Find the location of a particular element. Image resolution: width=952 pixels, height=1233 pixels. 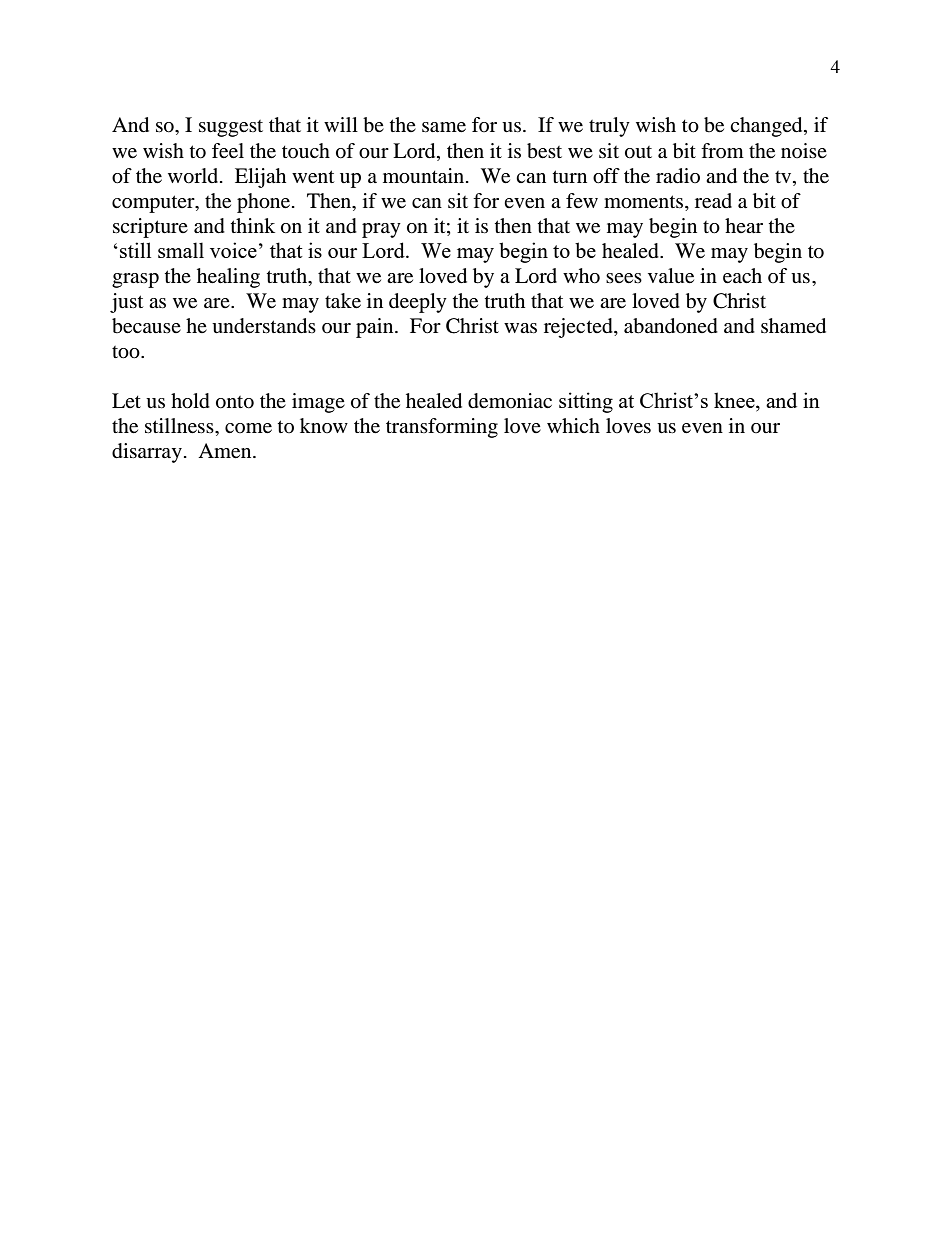

demoniac is located at coordinates (510, 401).
